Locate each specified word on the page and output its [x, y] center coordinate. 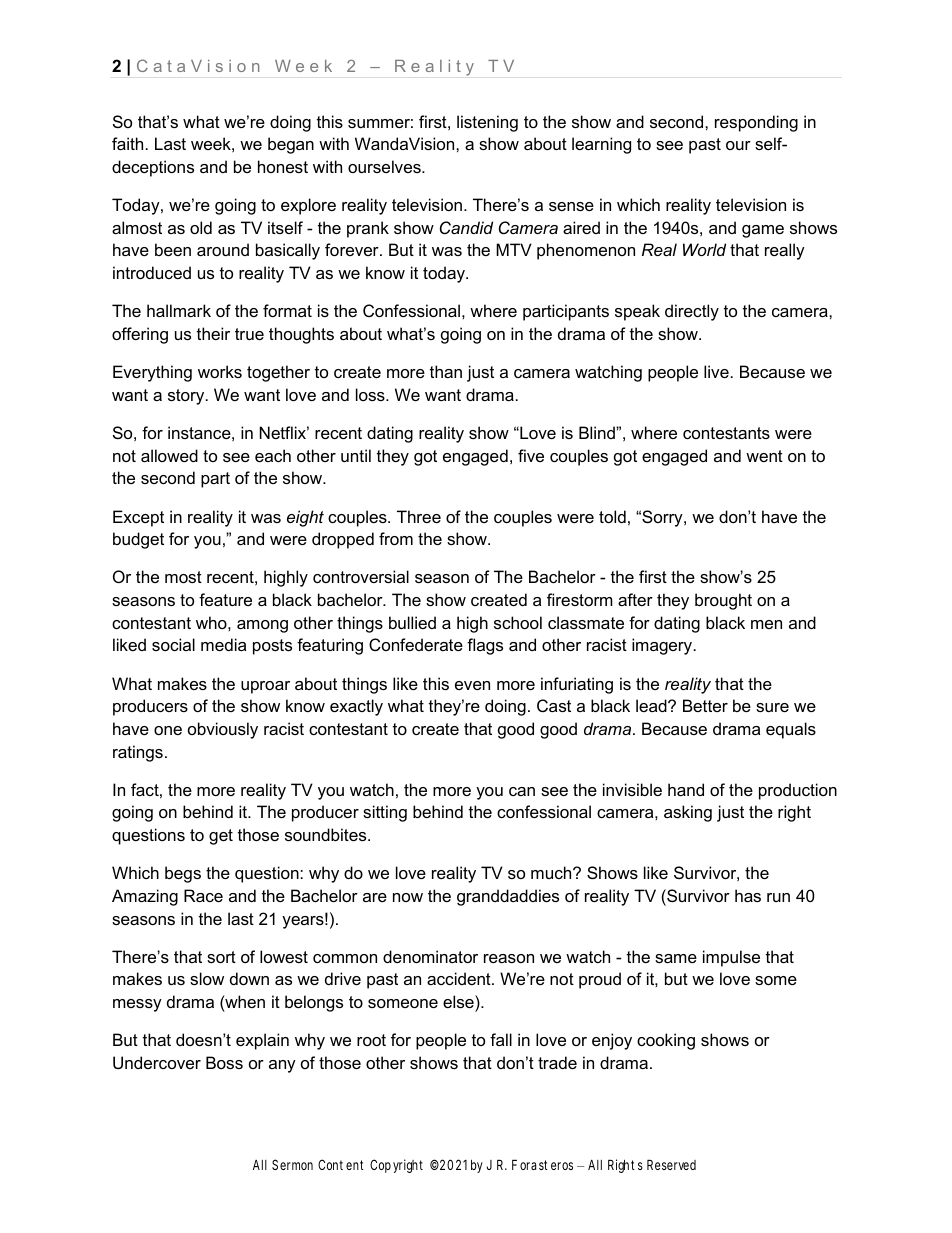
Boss [224, 1062]
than [446, 371]
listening [487, 123]
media [223, 644]
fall [501, 1039]
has [748, 895]
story [187, 397]
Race [203, 895]
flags [485, 646]
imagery [663, 646]
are [375, 897]
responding [756, 123]
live [716, 371]
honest [283, 166]
